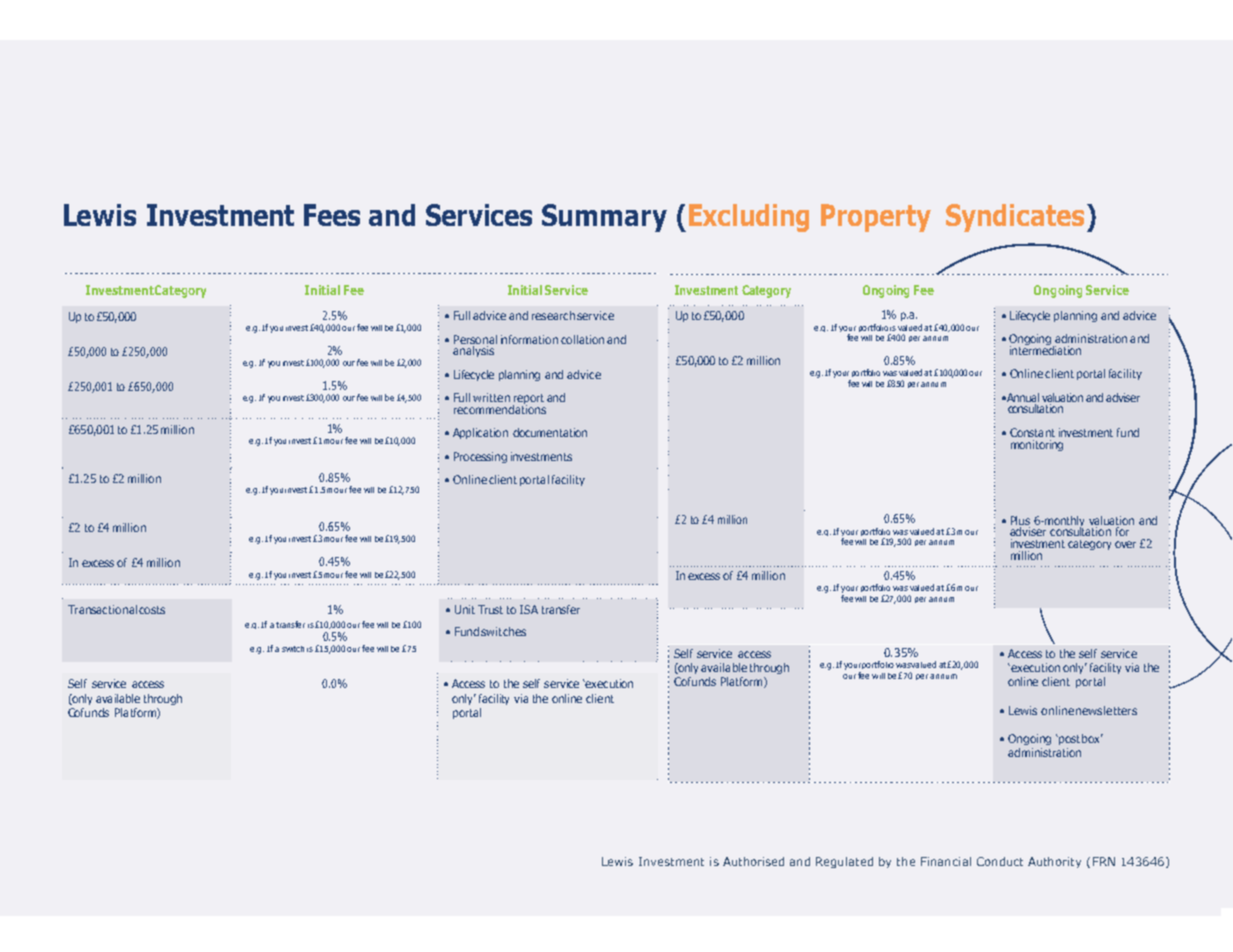  What do you see at coordinates (332, 215) in the document?
I see `Fees` at bounding box center [332, 215].
